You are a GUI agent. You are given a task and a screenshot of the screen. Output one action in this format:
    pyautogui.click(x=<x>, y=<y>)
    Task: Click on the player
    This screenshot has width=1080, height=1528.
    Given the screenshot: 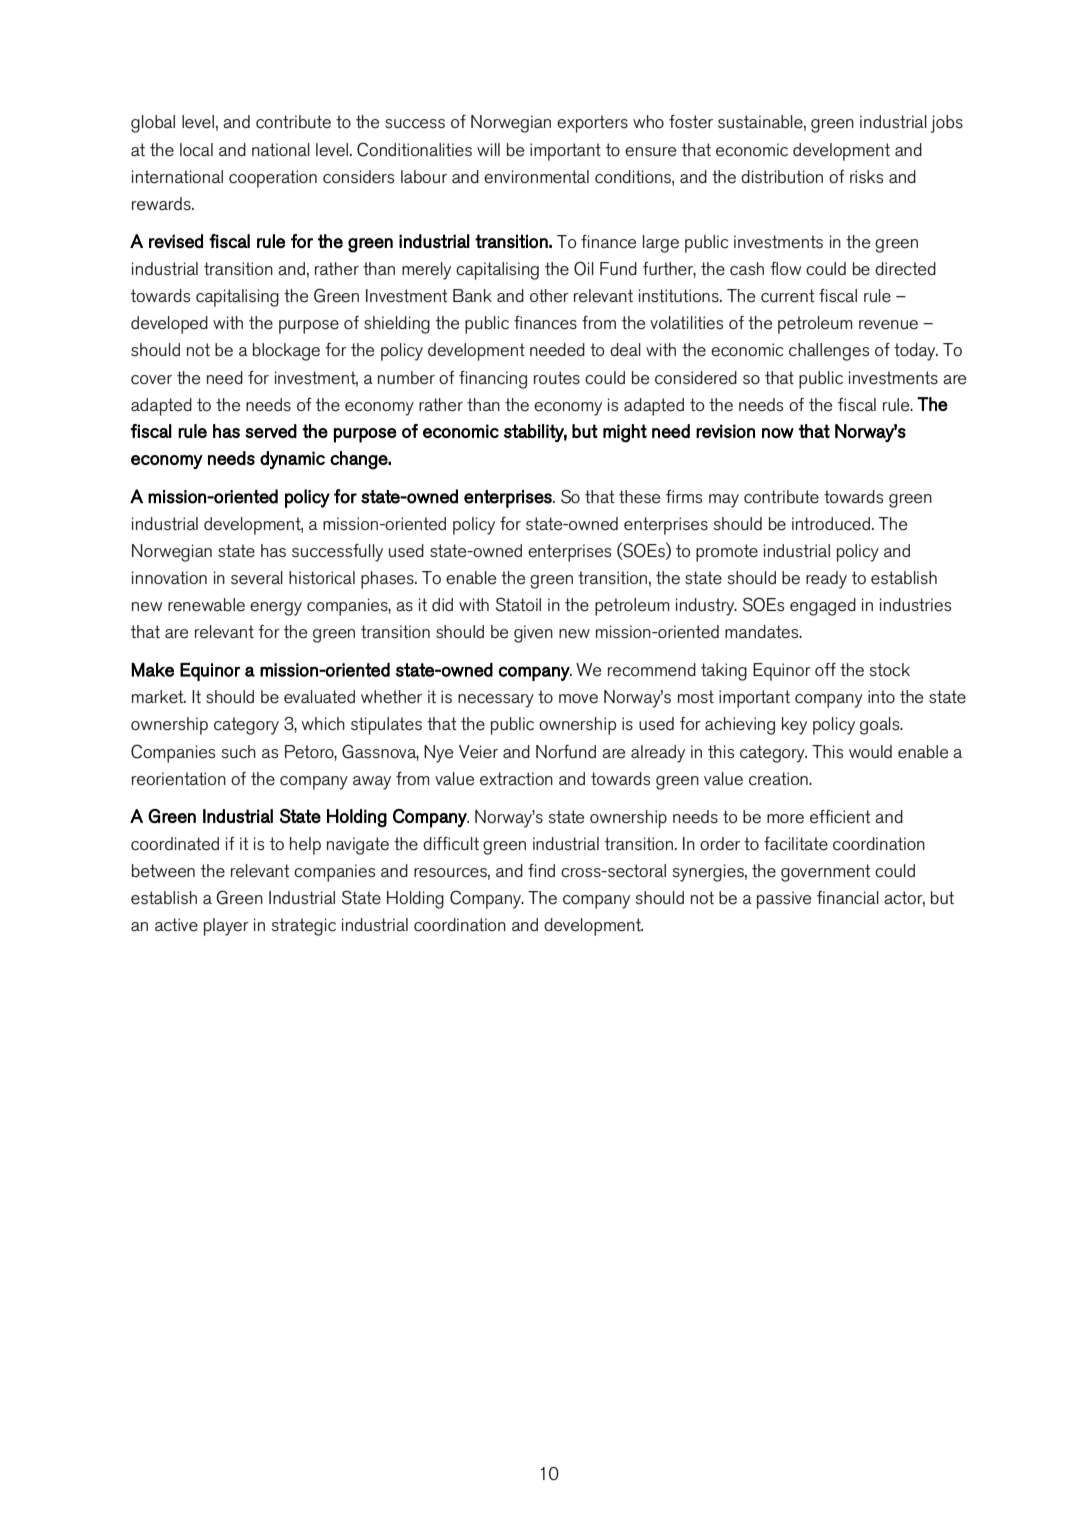 What is the action you would take?
    pyautogui.click(x=226, y=927)
